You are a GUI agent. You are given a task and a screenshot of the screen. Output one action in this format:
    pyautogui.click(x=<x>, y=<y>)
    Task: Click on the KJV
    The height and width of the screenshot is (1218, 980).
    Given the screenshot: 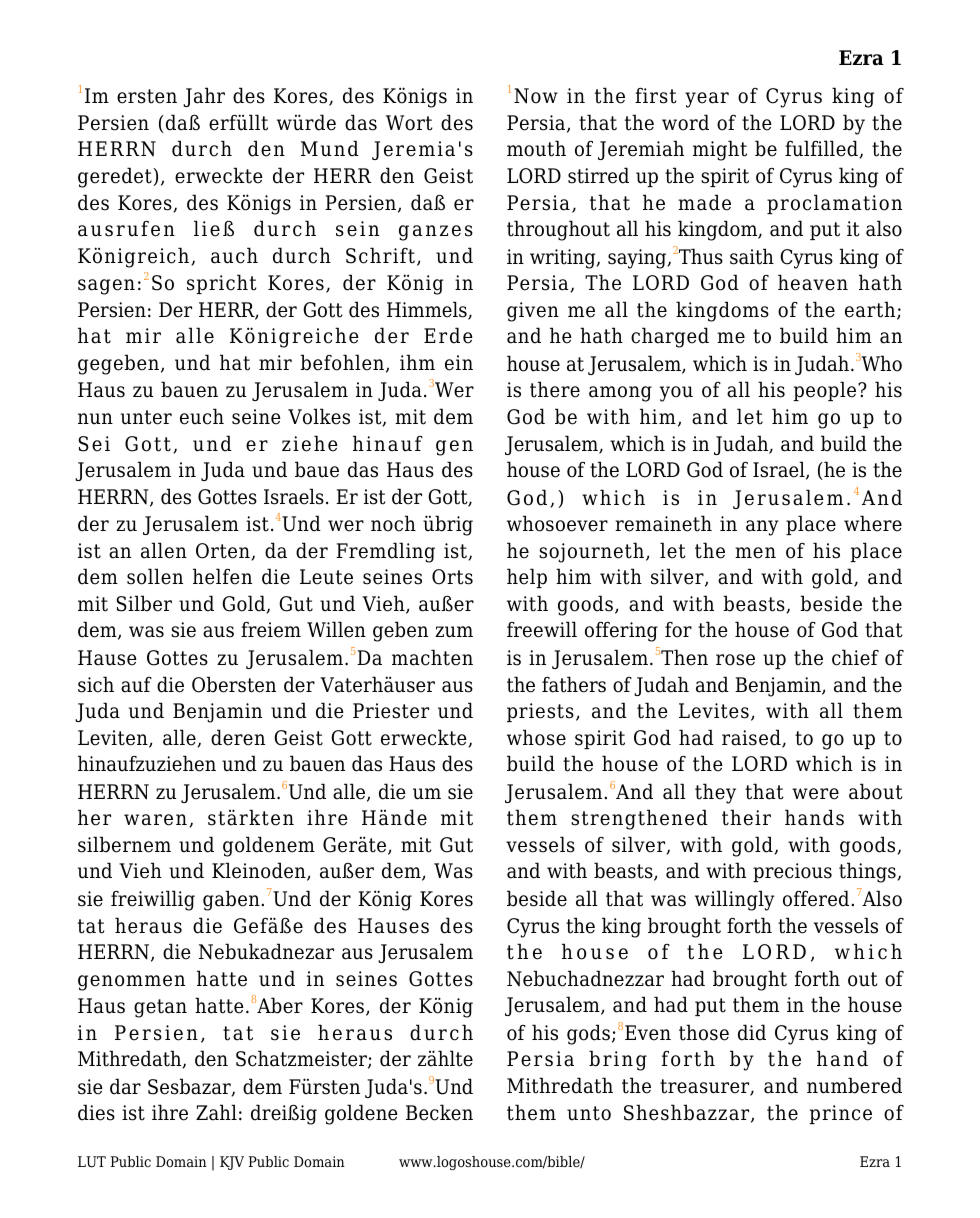 What is the action you would take?
    pyautogui.click(x=232, y=1163)
